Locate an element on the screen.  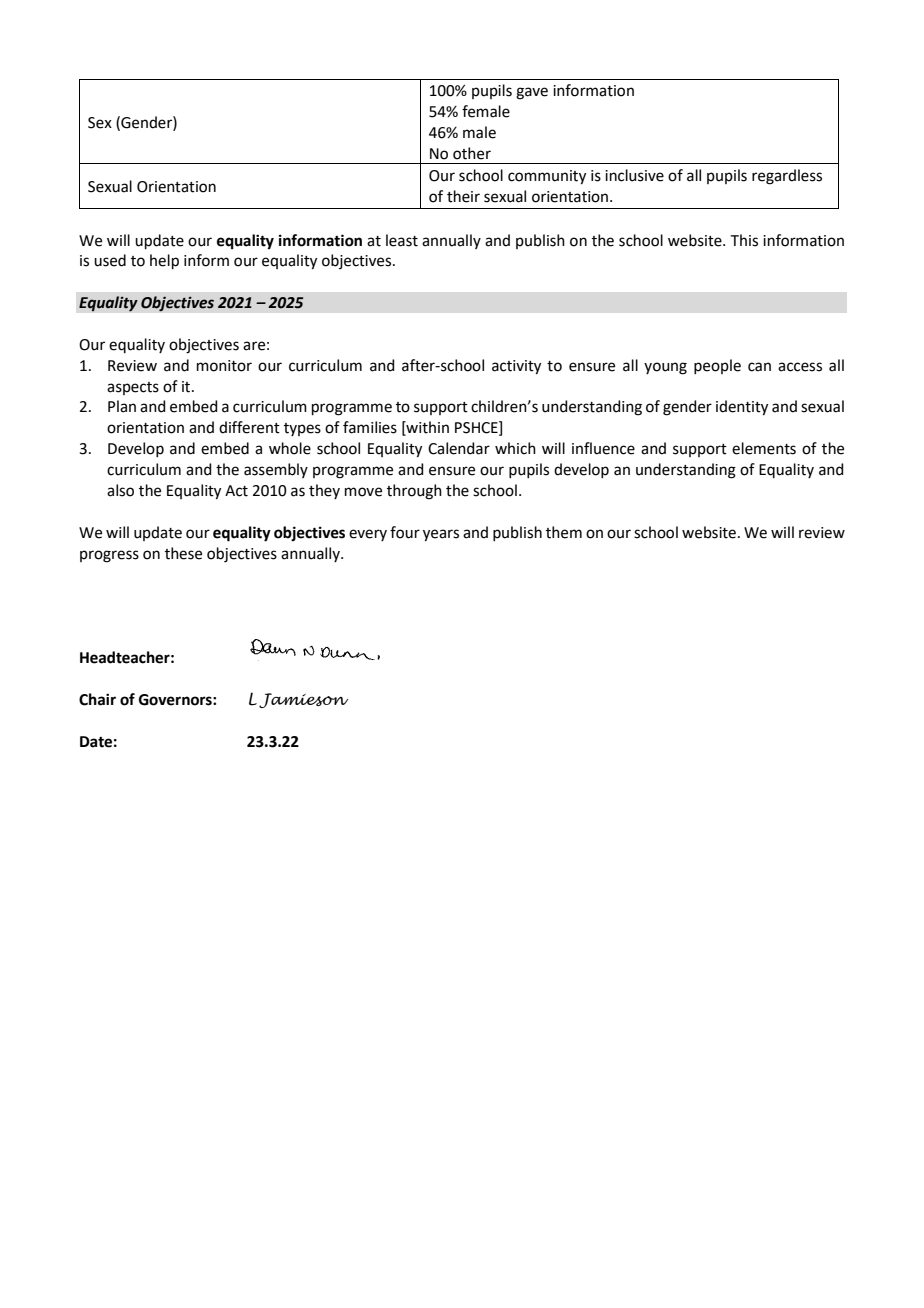
activity is located at coordinates (516, 367).
